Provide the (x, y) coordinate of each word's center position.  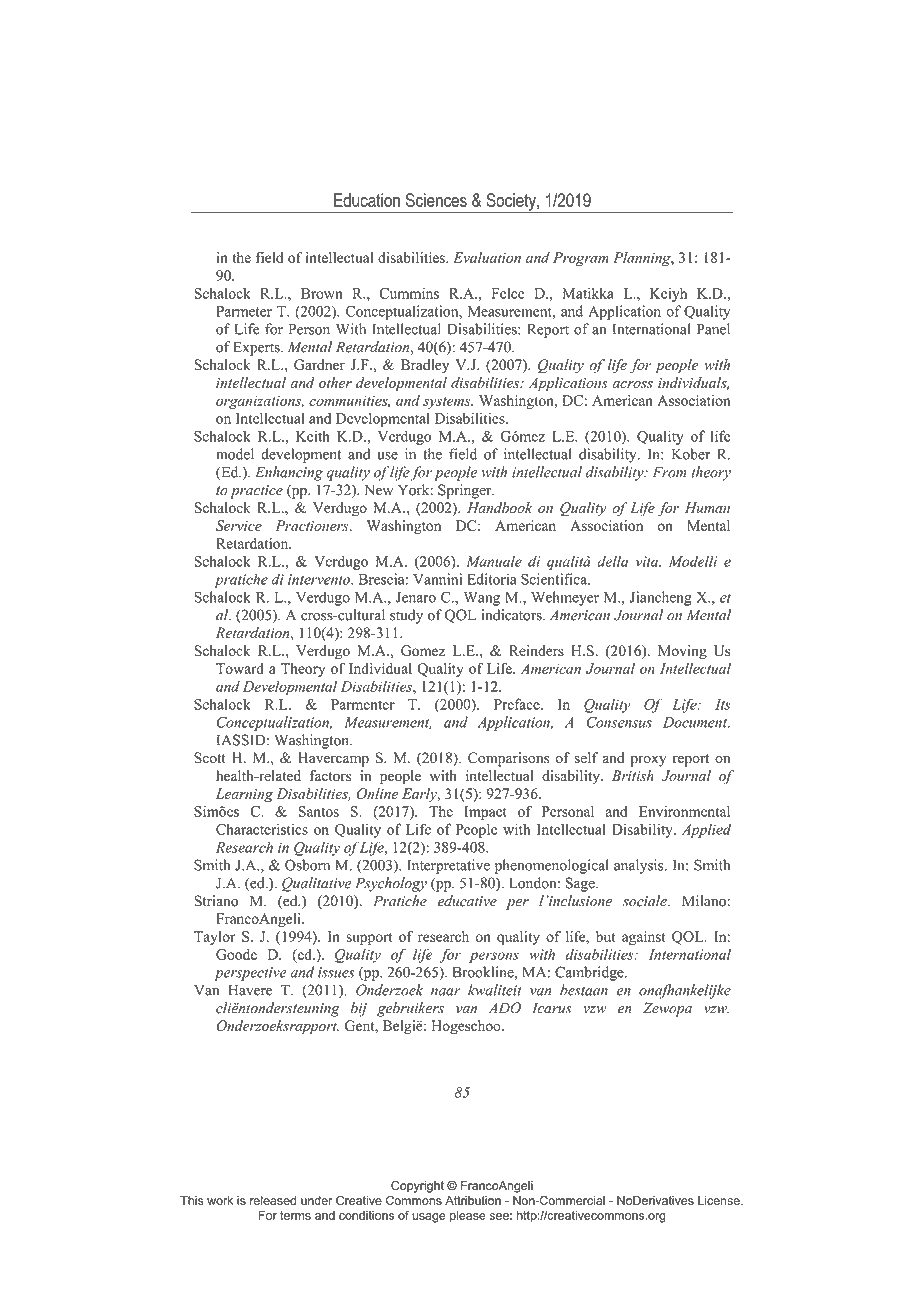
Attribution (473, 1200)
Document (696, 722)
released (273, 1200)
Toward (240, 668)
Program (581, 259)
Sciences (436, 200)
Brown (322, 293)
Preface (518, 704)
